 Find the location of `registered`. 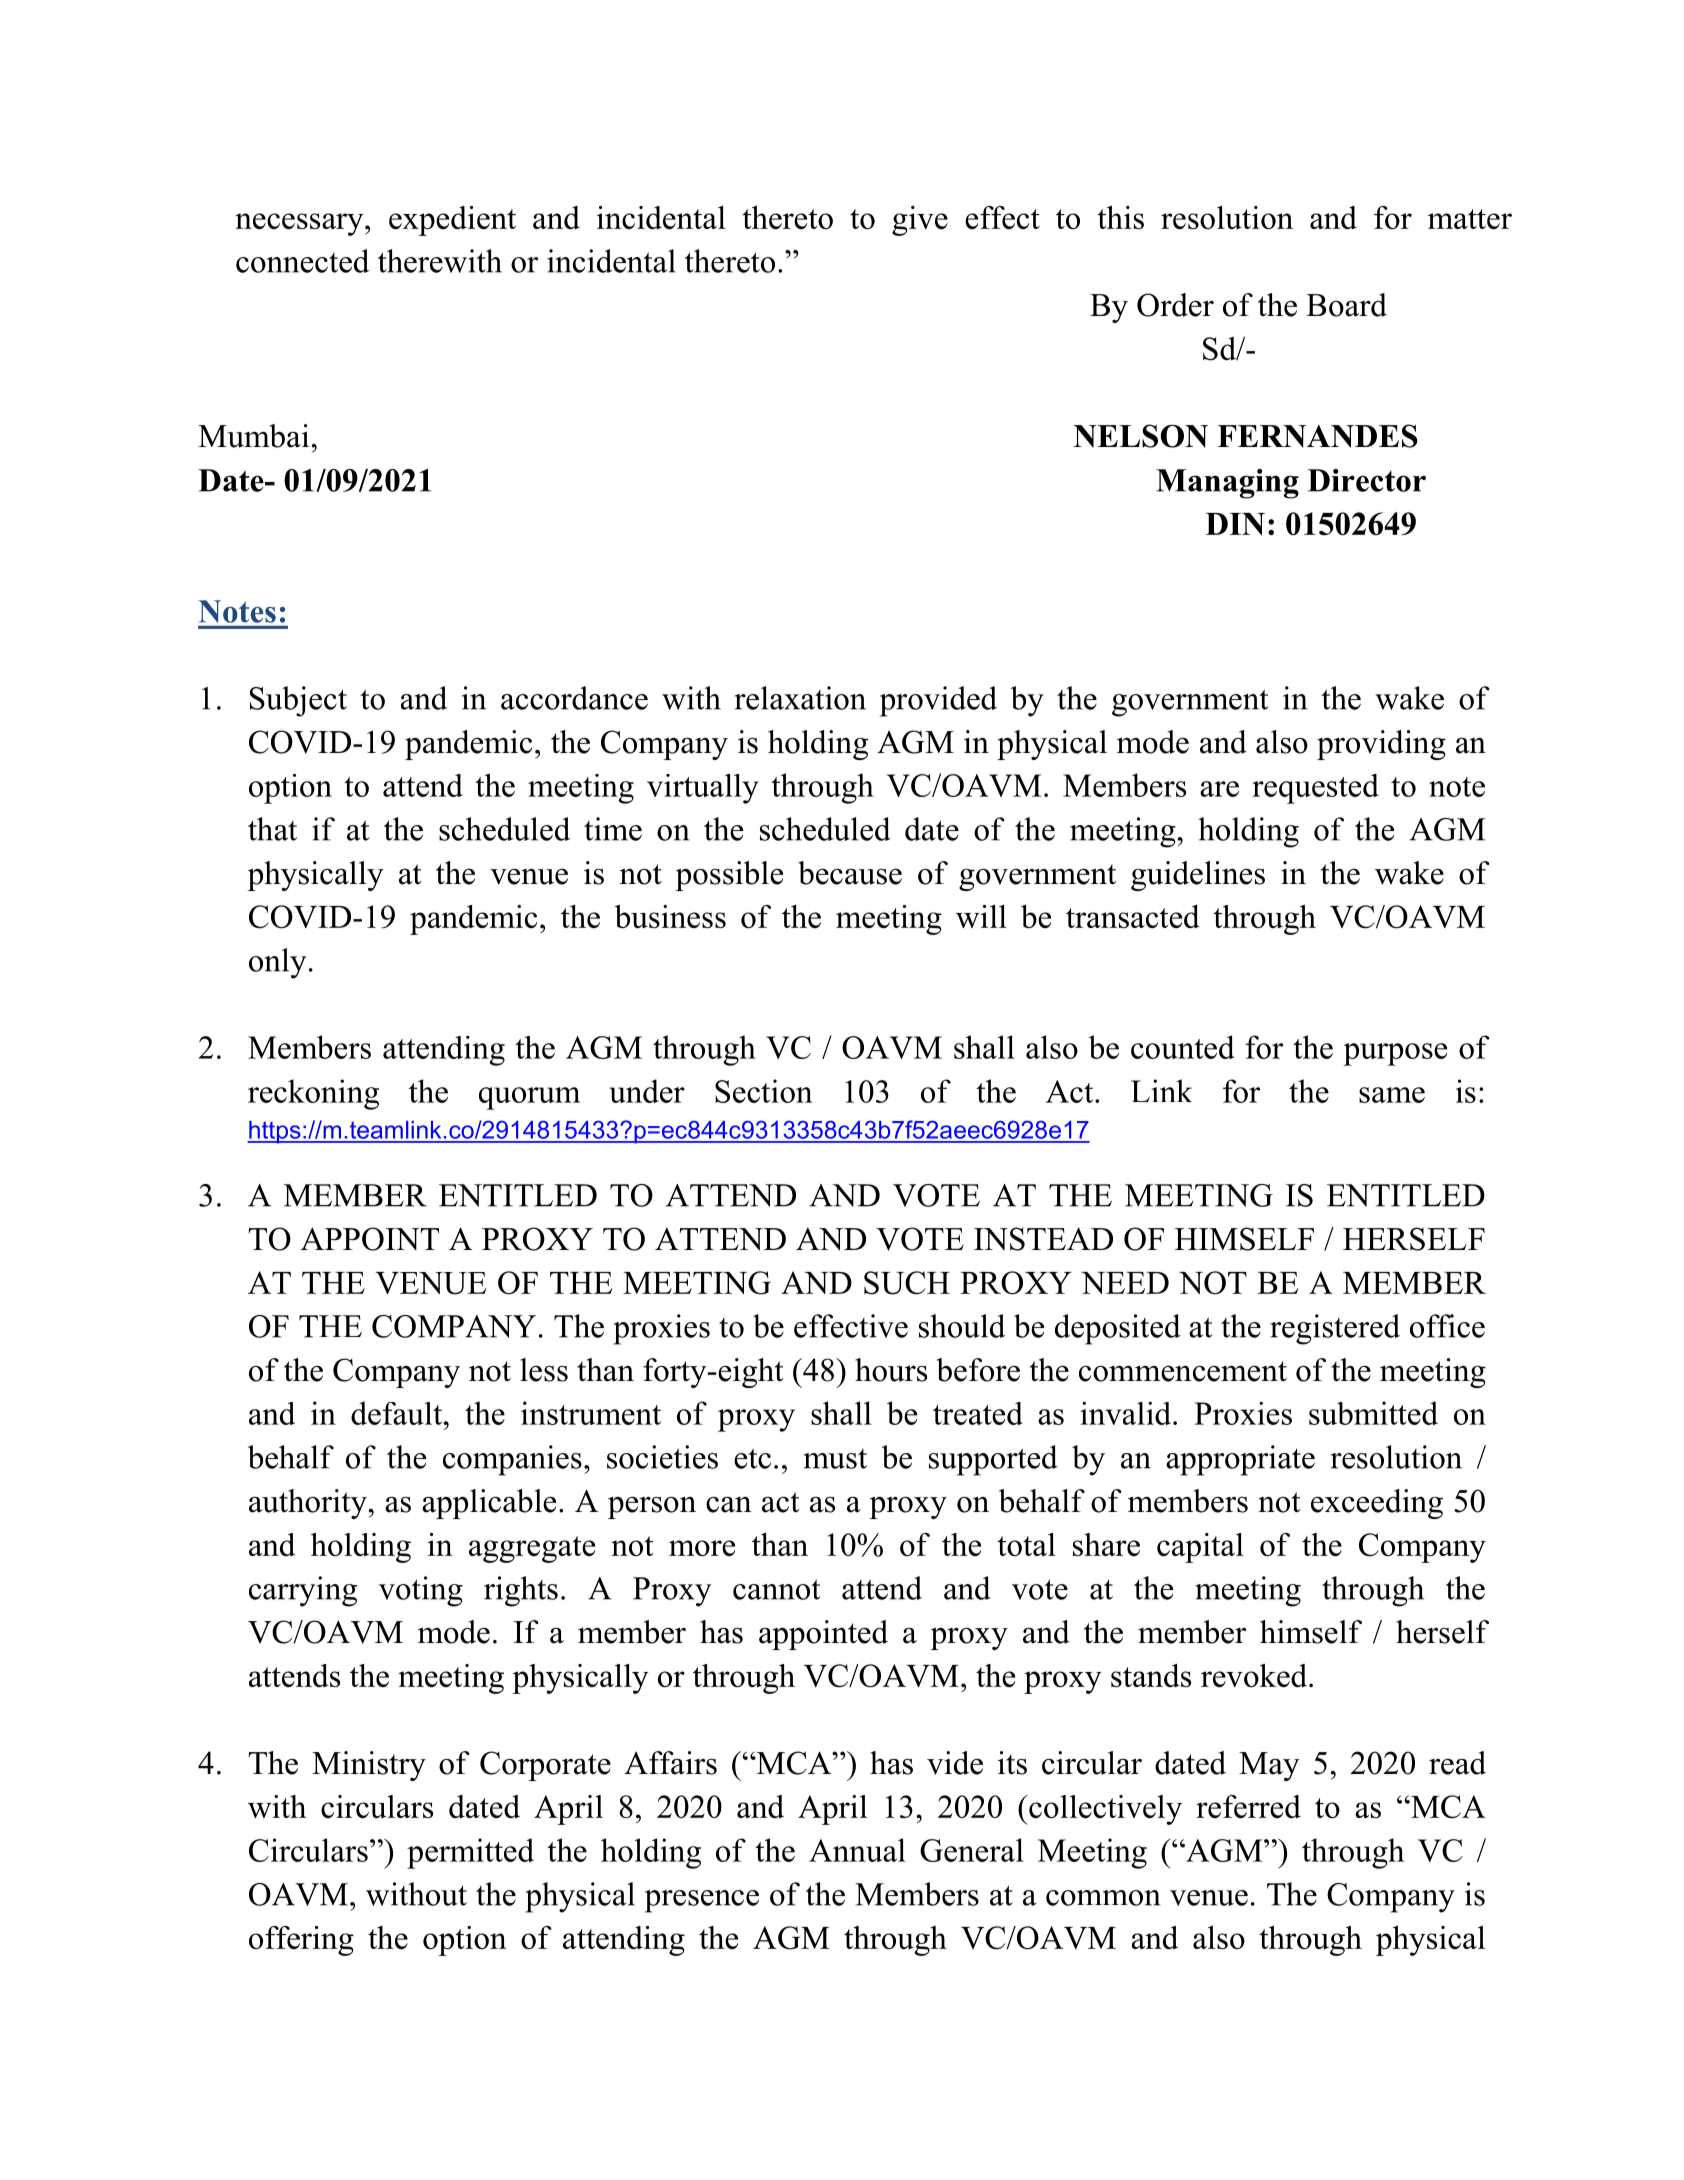

registered is located at coordinates (1335, 1329).
